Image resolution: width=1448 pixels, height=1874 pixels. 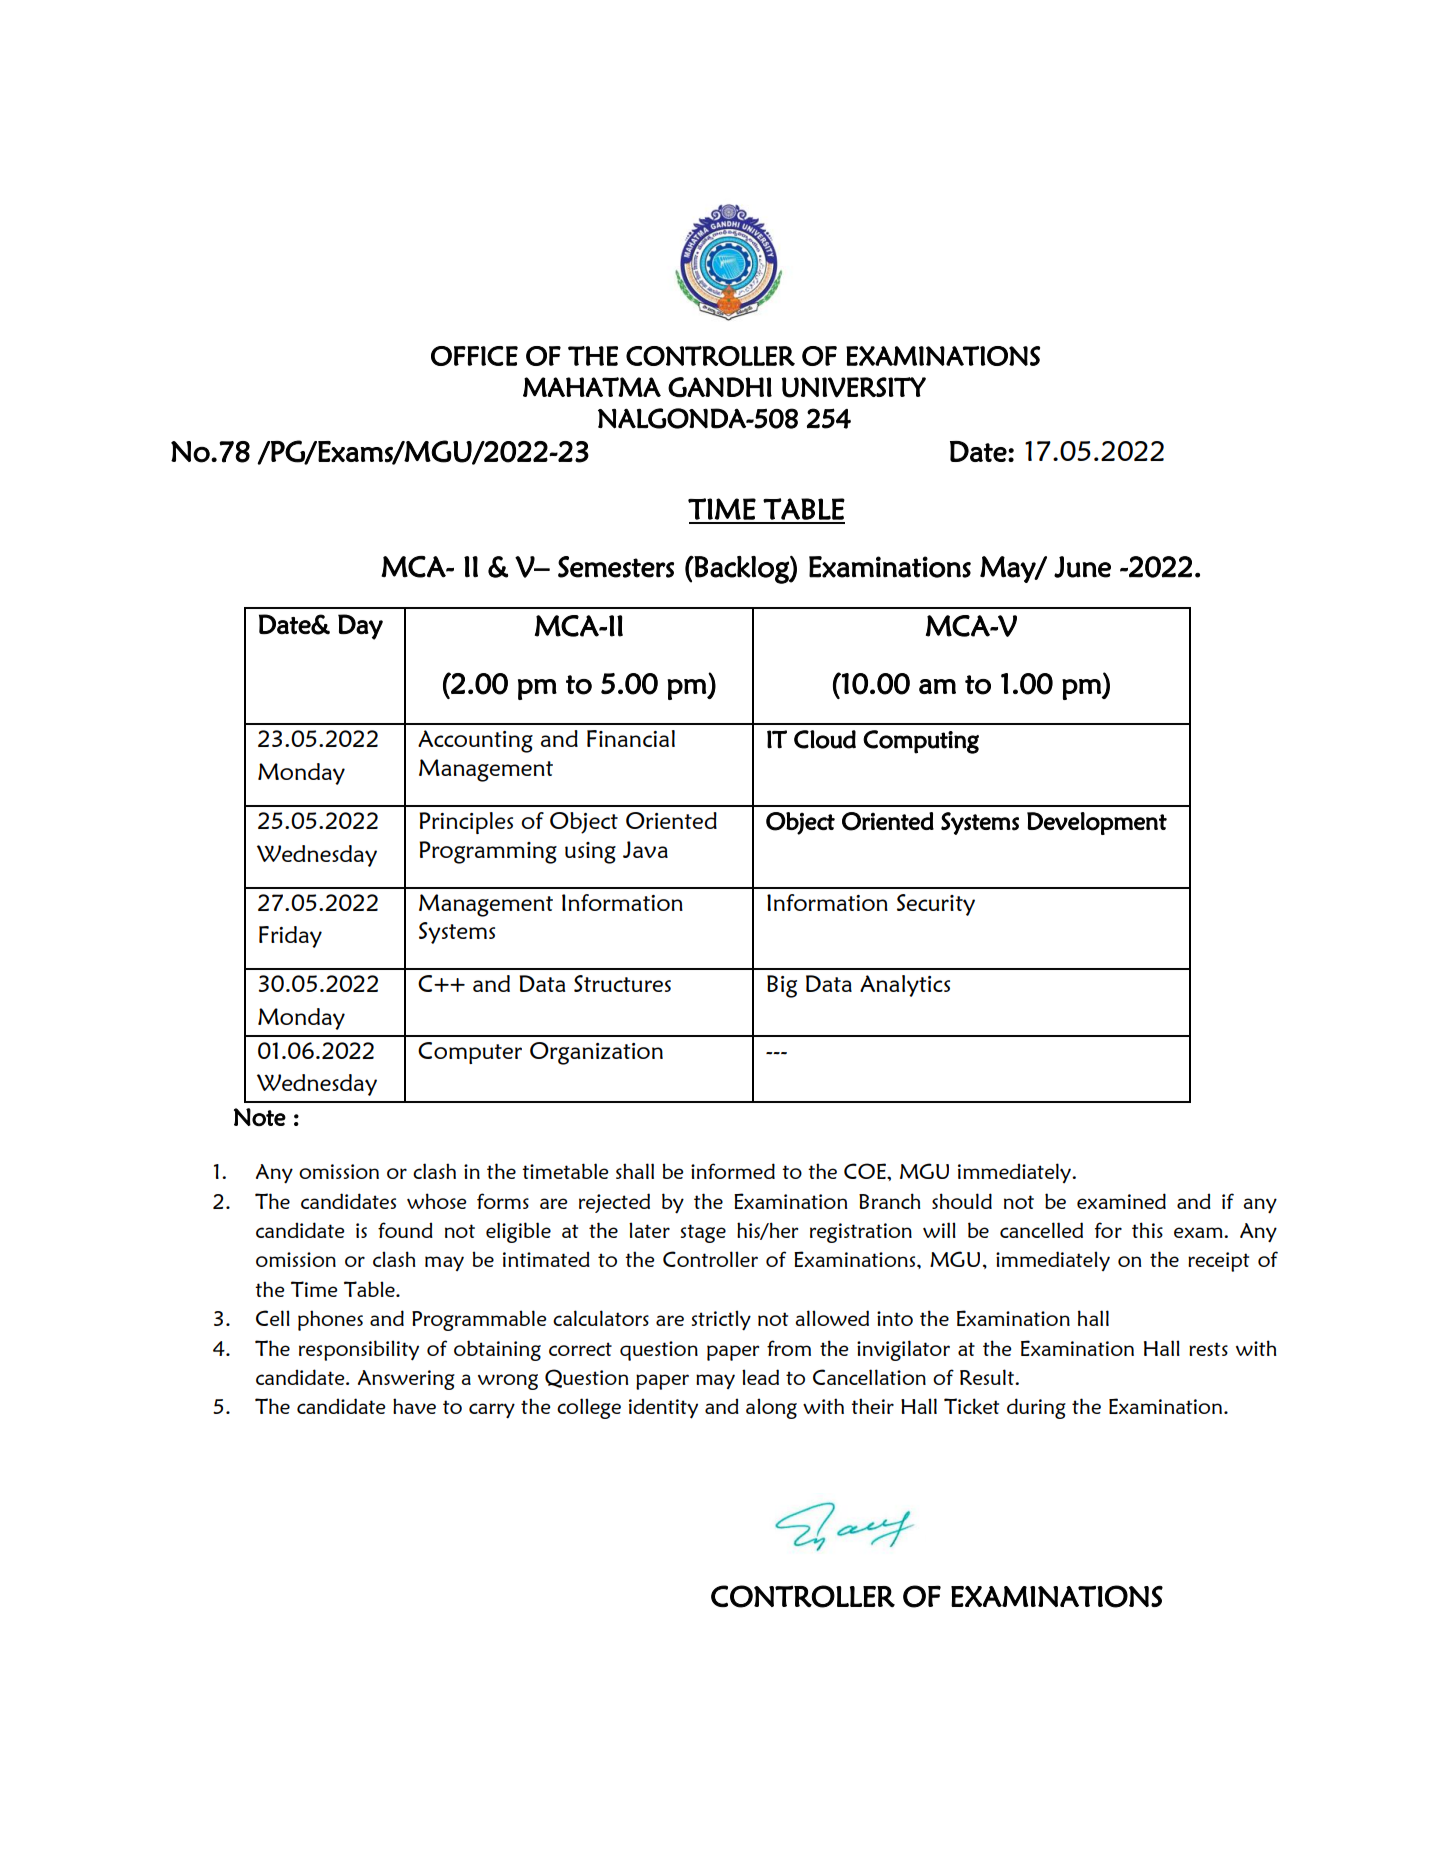 I want to click on GANDHI, so click(x=720, y=387).
